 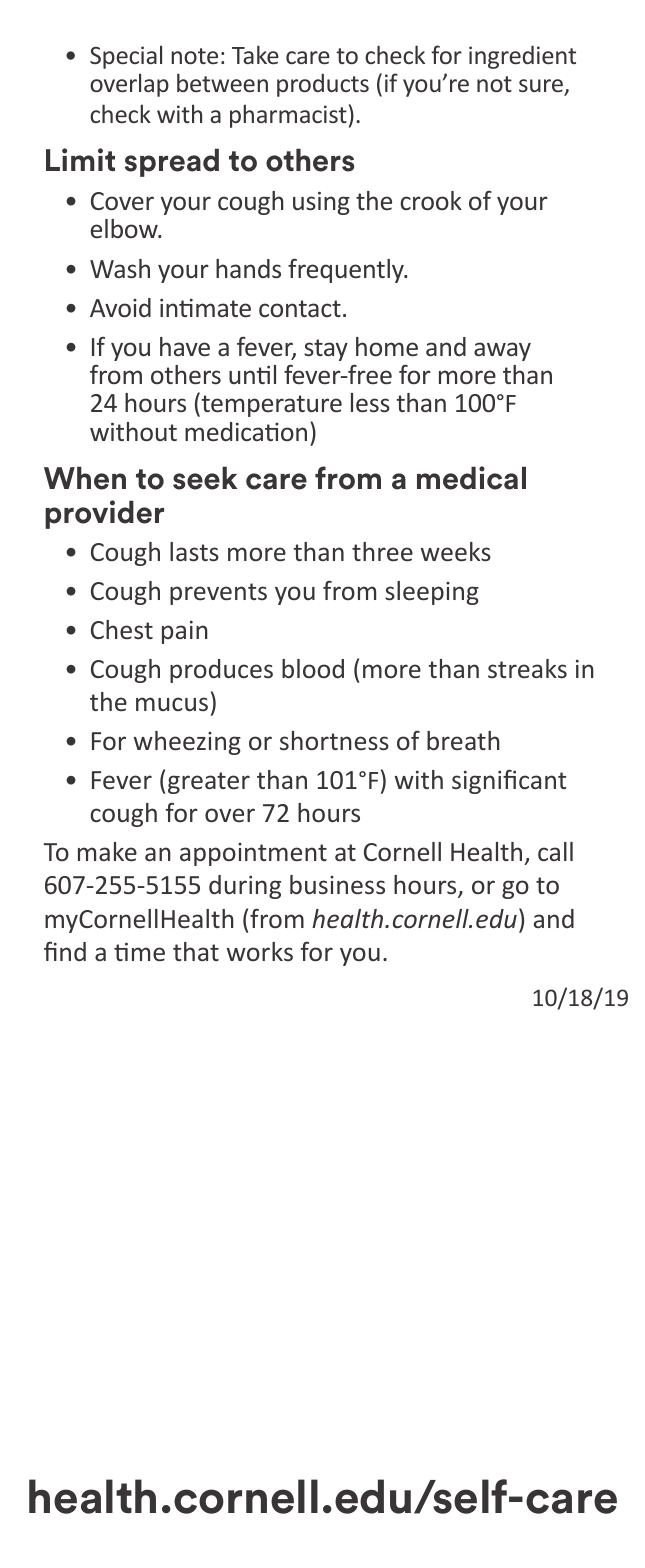 I want to click on three, so click(x=382, y=551).
